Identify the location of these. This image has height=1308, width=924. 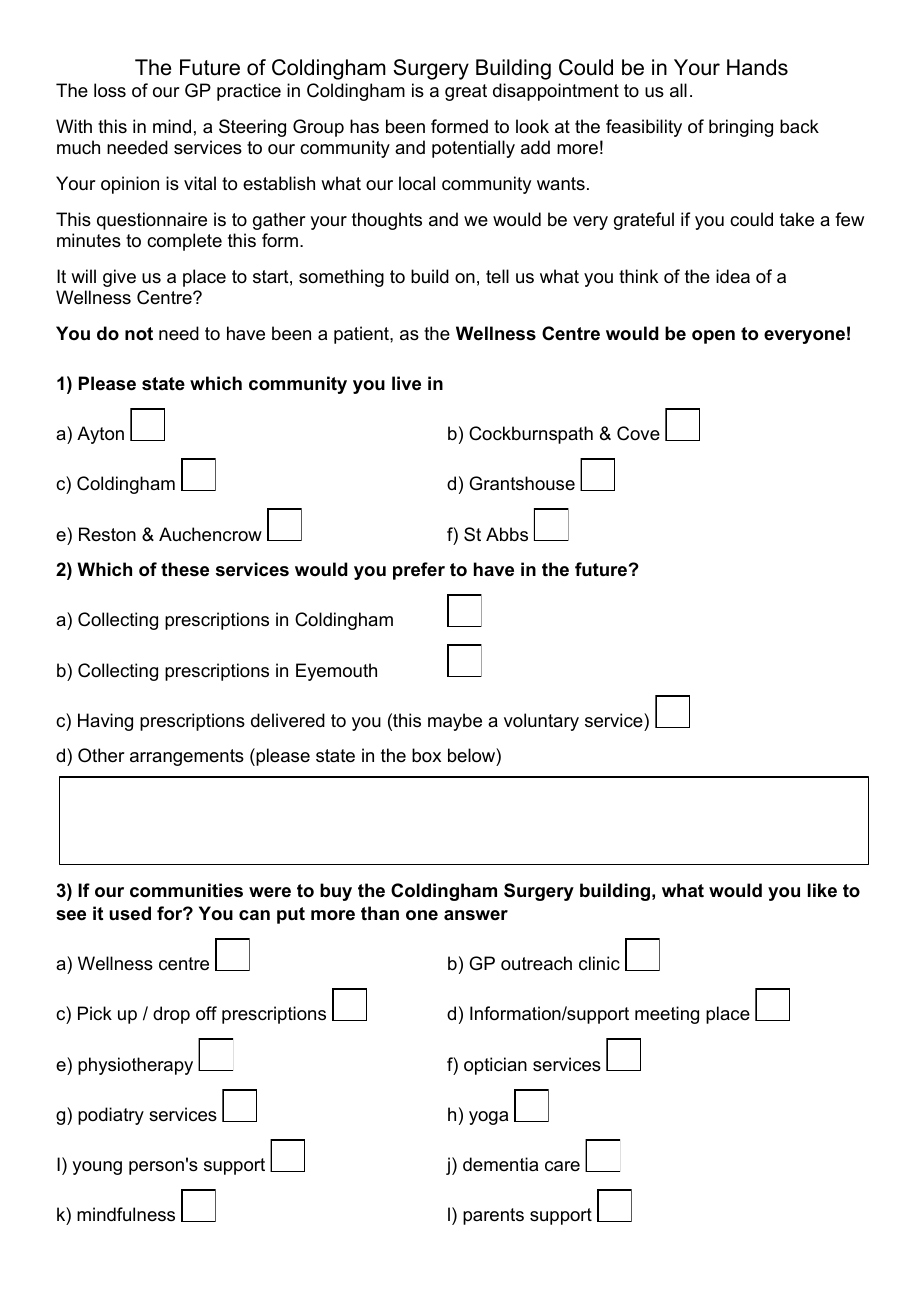
(185, 569).
